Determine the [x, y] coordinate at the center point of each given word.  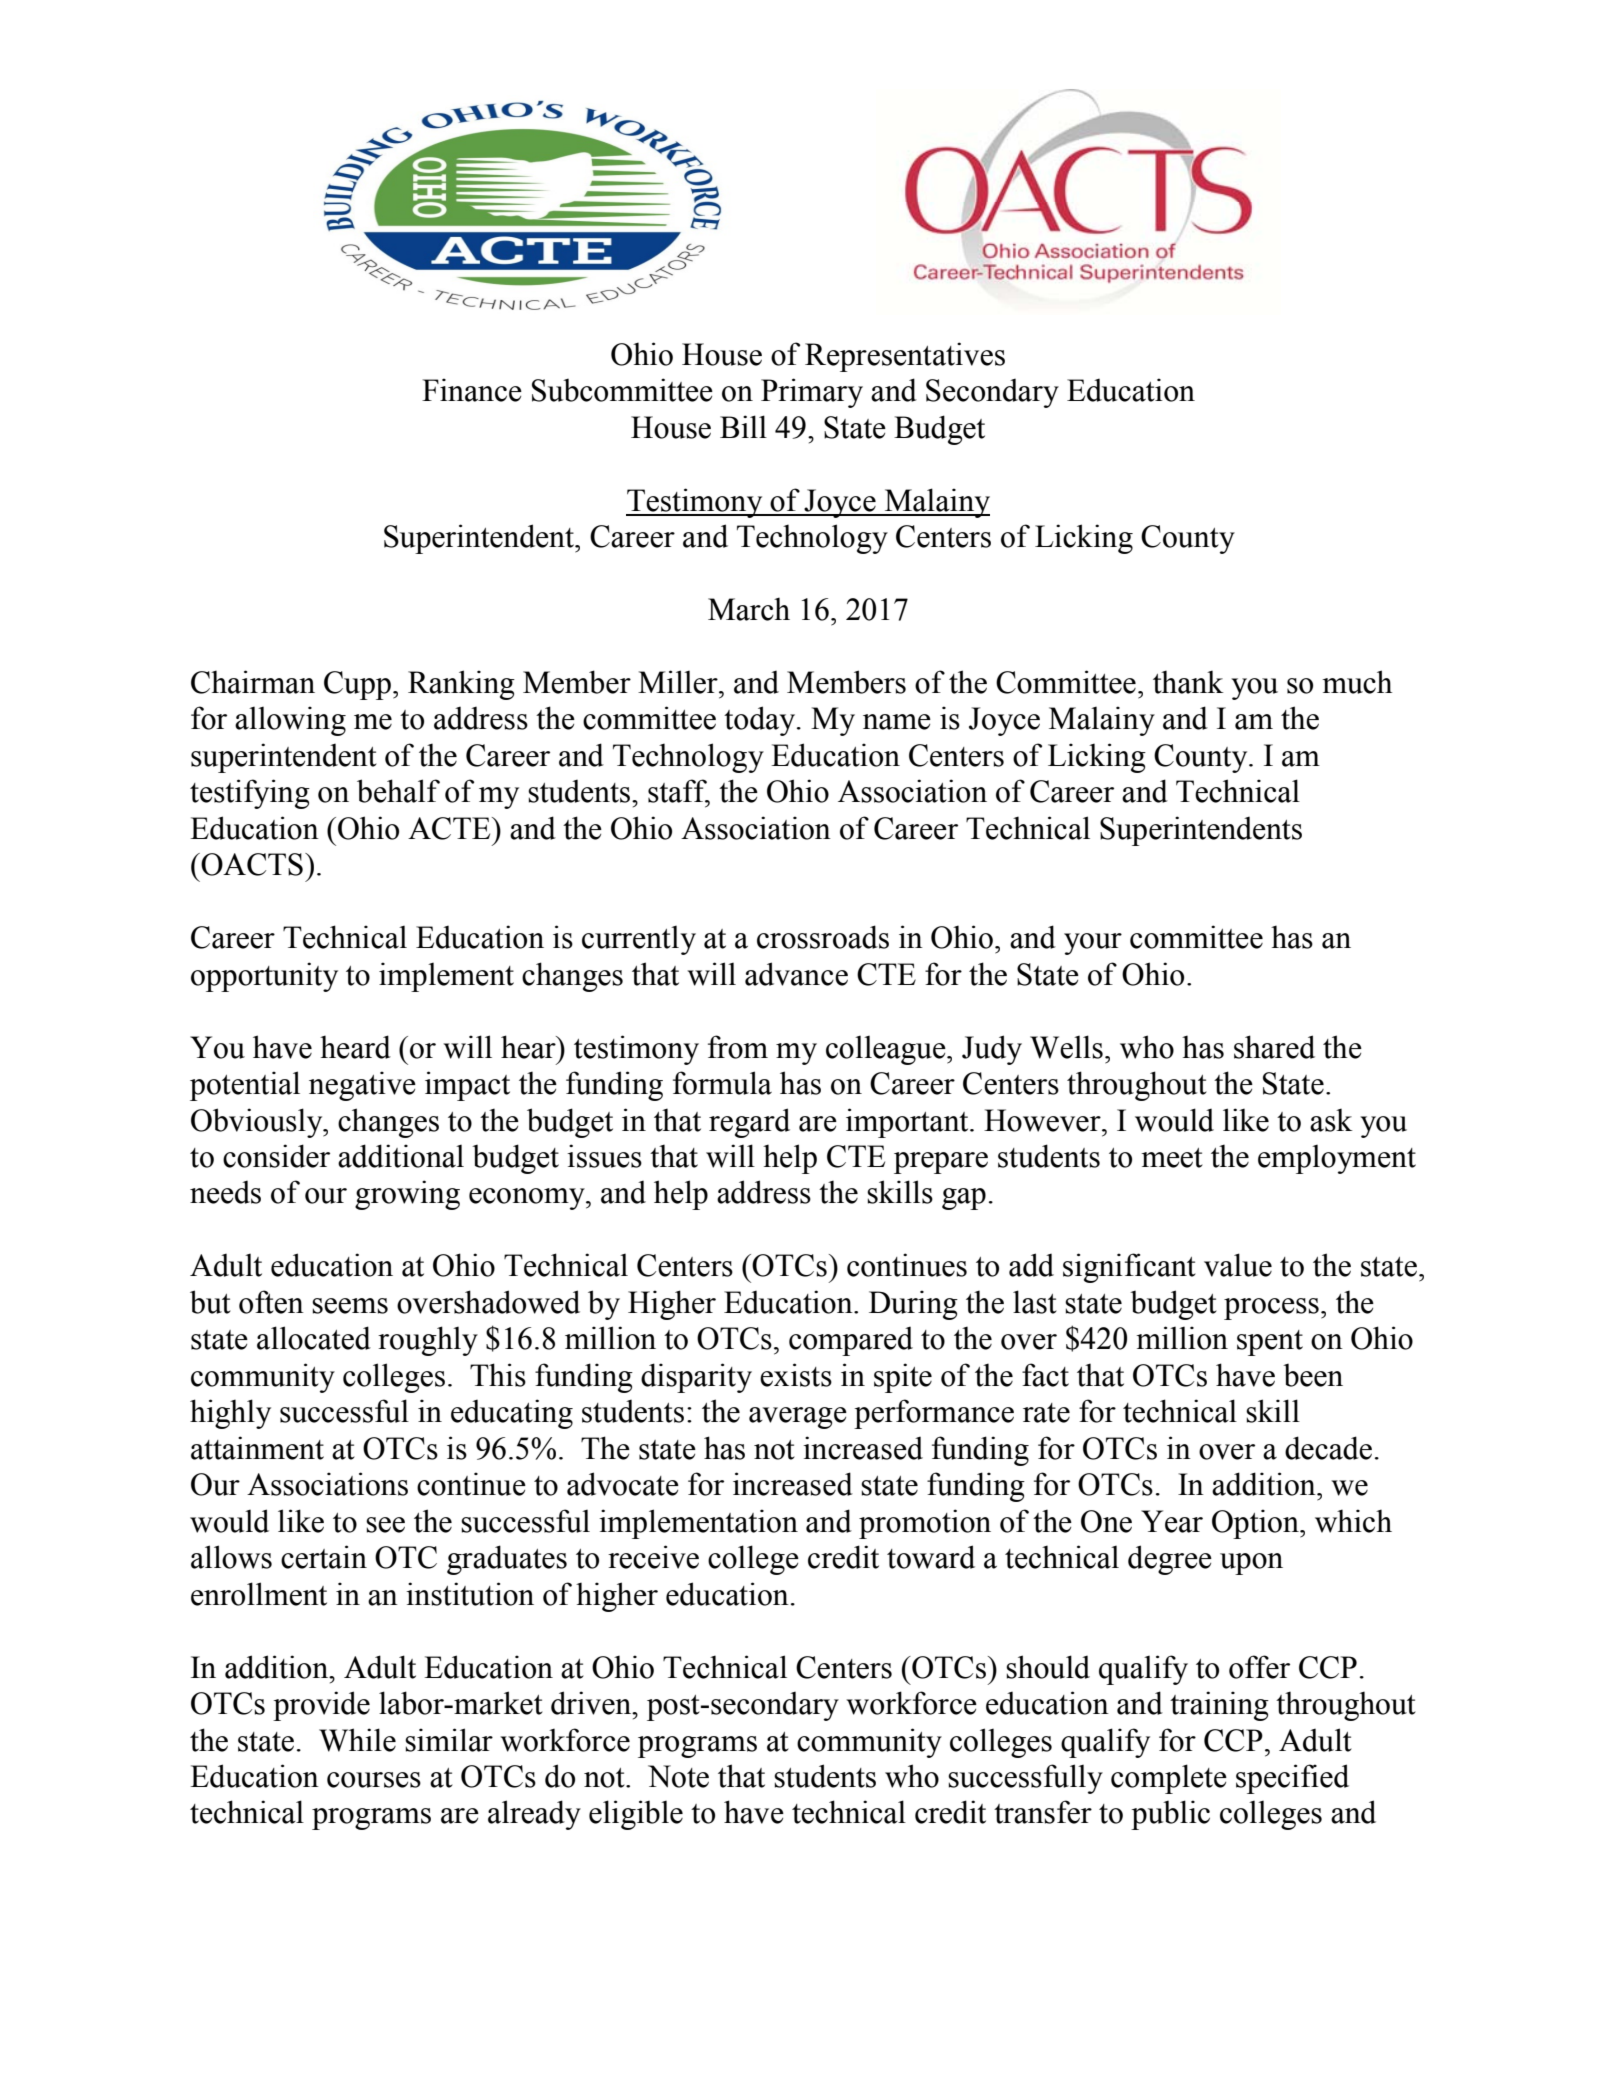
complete [1169, 1779]
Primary [812, 393]
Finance [472, 390]
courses [374, 1780]
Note [678, 1776]
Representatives [905, 357]
